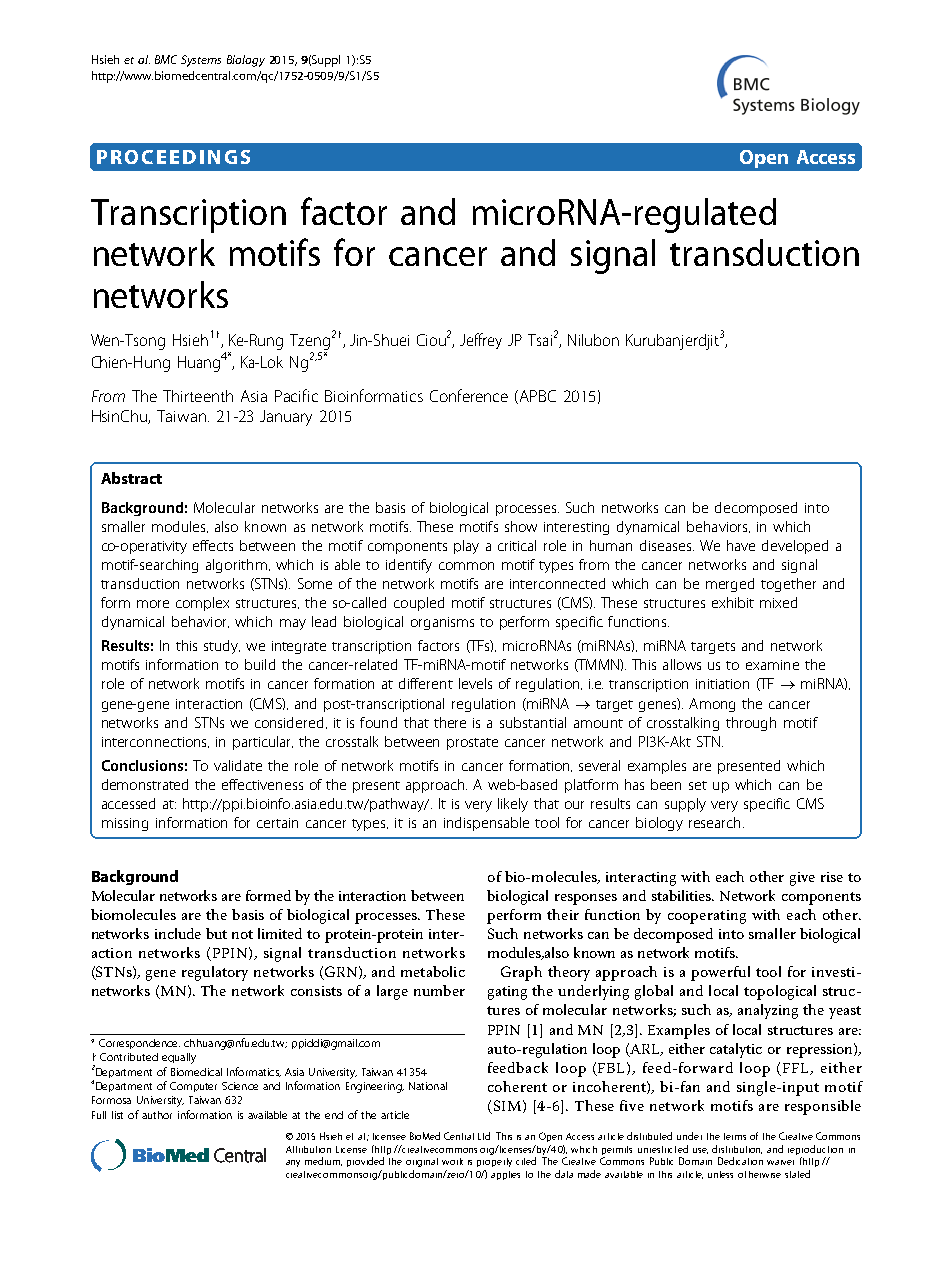 The height and width of the screenshot is (1270, 952). Describe the element at coordinates (166, 59) in the screenshot. I see `BMC` at that location.
